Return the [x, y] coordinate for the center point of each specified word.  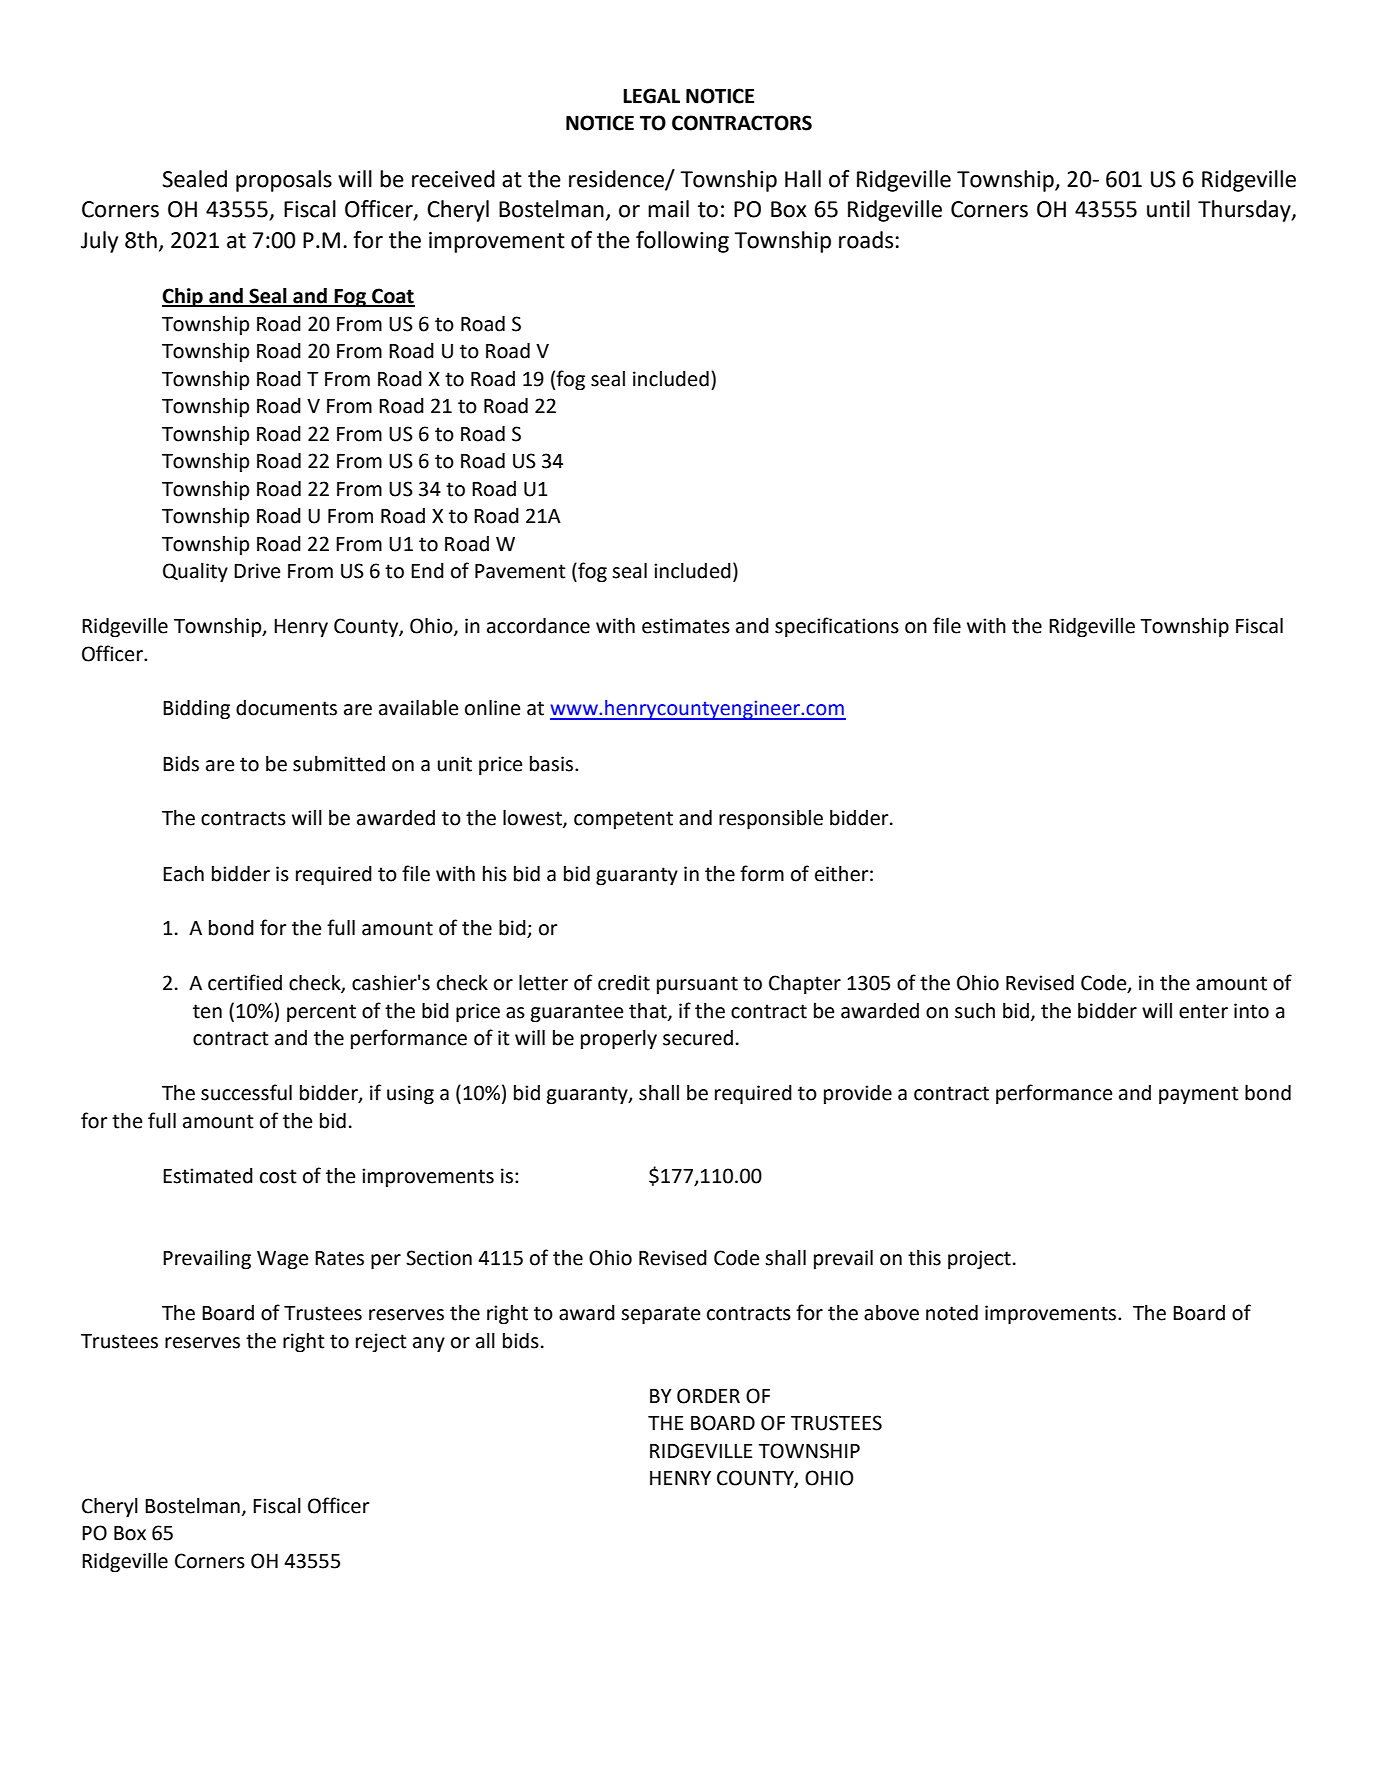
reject [381, 1342]
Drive [257, 571]
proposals [284, 181]
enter [1203, 1011]
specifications [837, 627]
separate [660, 1315]
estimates [686, 626]
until [1168, 209]
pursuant [697, 985]
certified [245, 982]
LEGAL [651, 96]
